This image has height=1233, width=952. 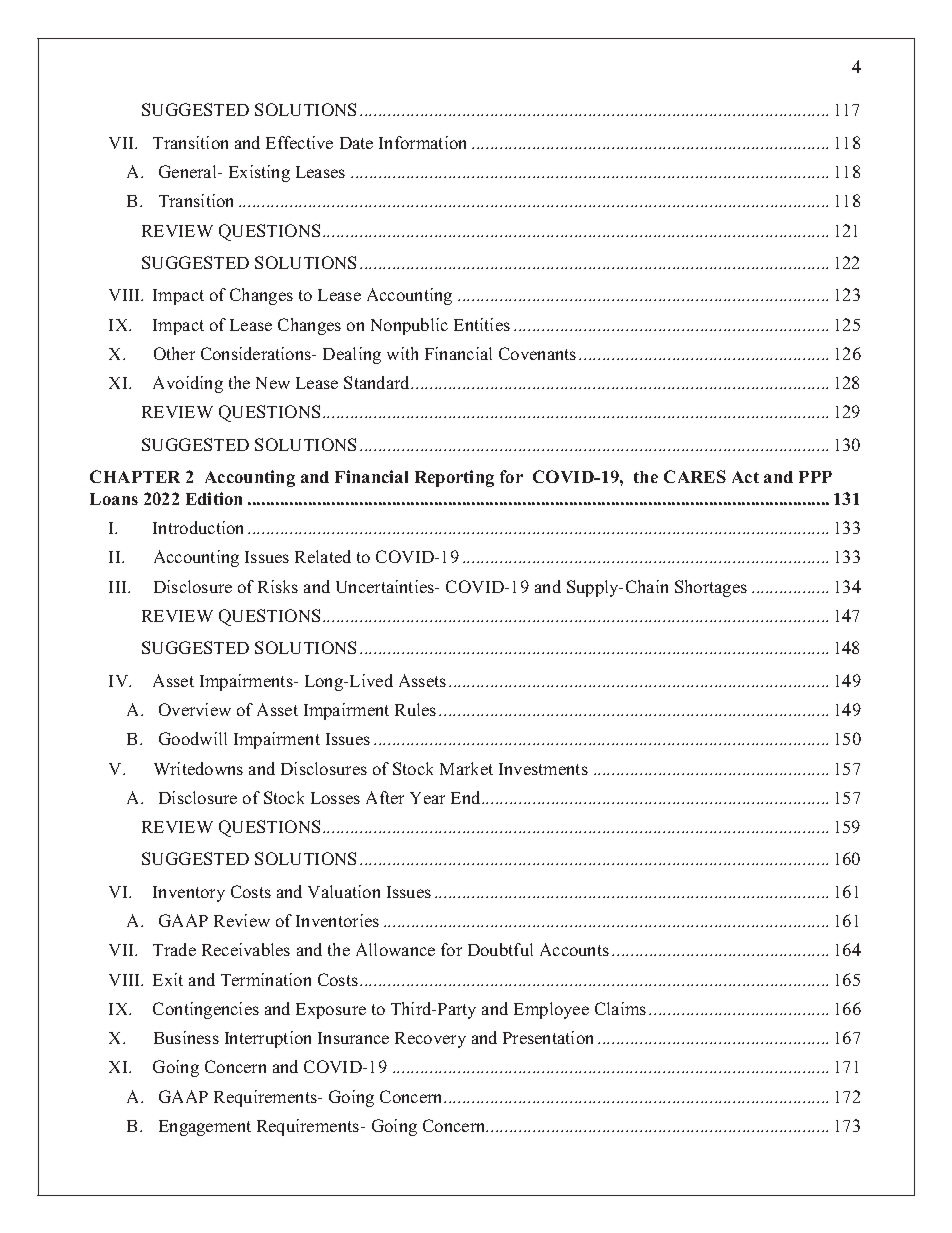 I want to click on Recovery, so click(x=430, y=1040).
